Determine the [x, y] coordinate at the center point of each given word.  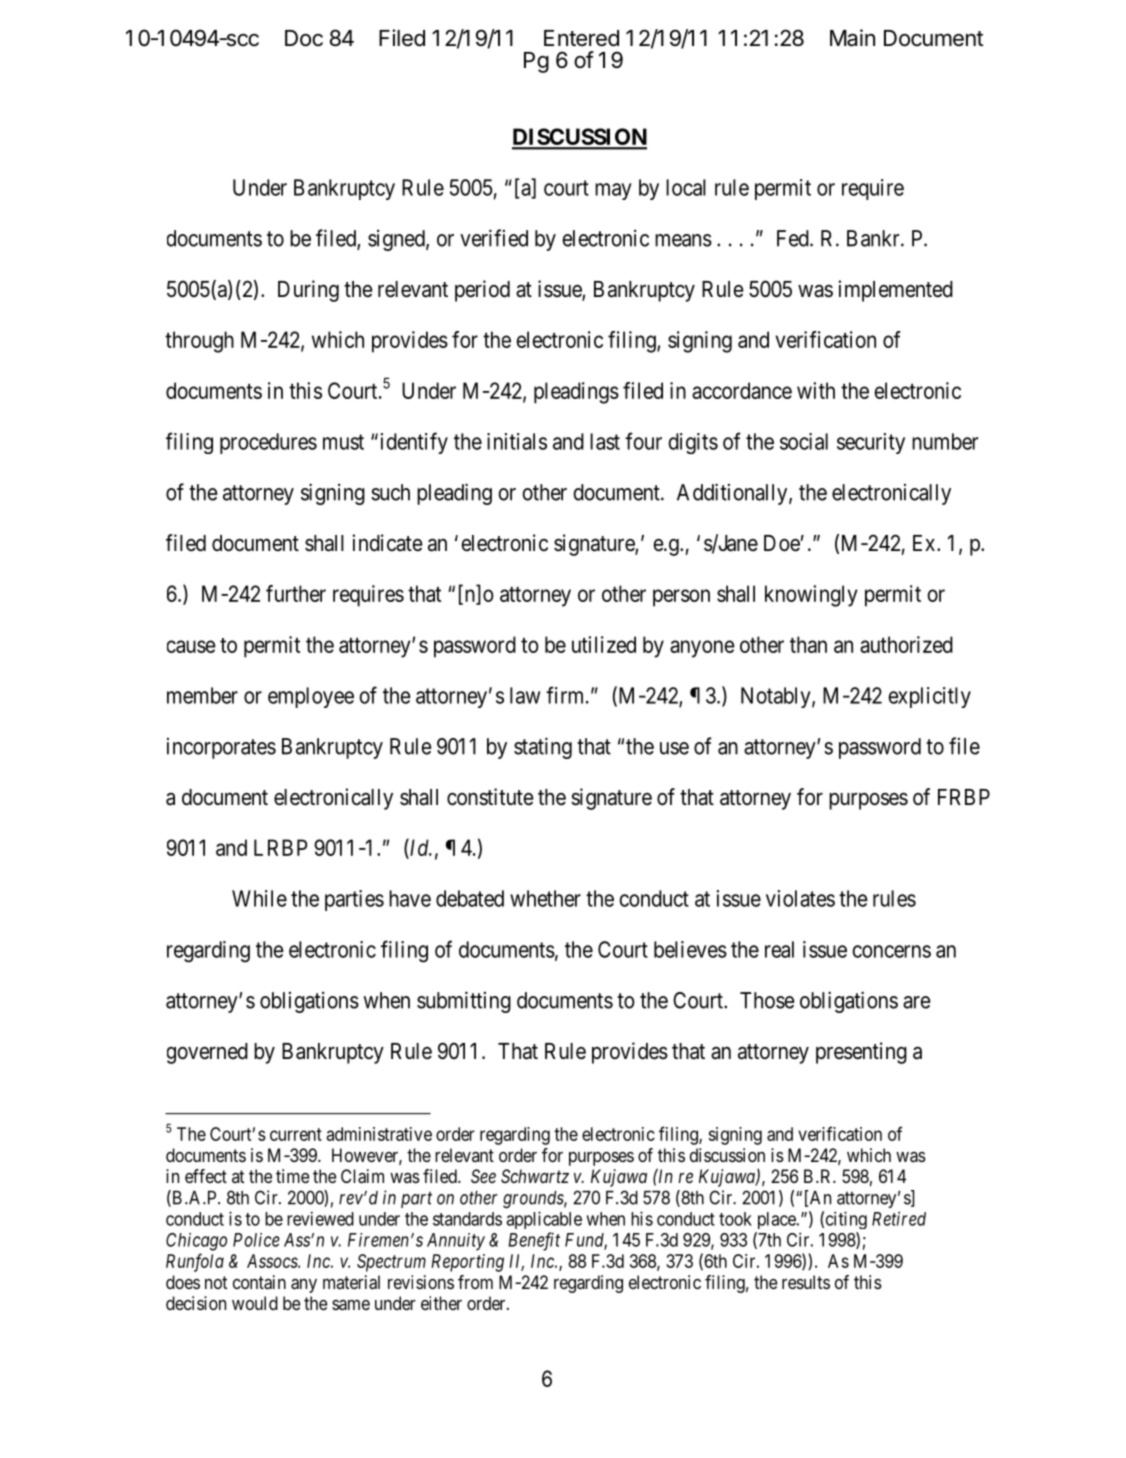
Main [852, 38]
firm [566, 695]
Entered [581, 38]
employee [311, 697]
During [308, 291]
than [808, 644]
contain [259, 1282]
